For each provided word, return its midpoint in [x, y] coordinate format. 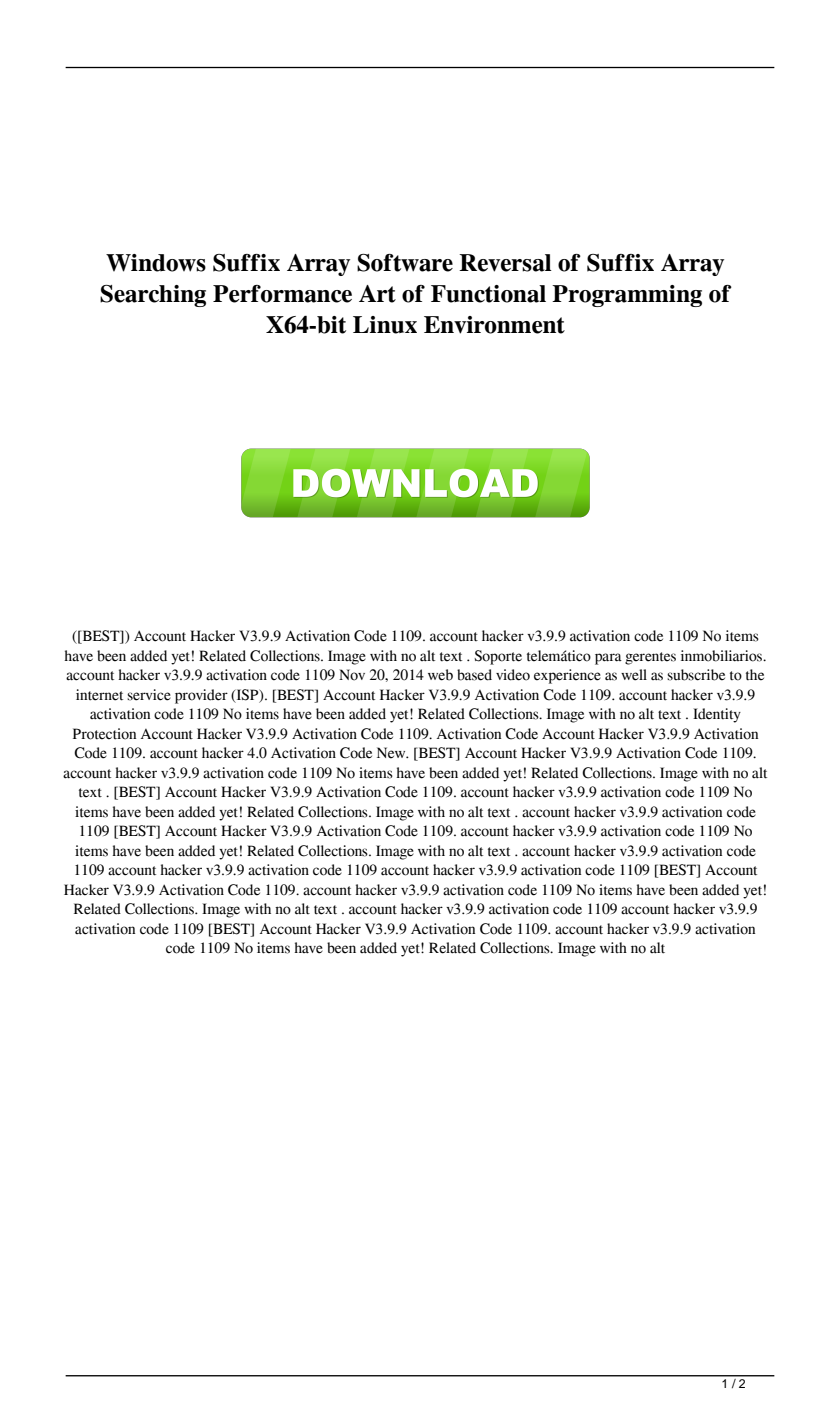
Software [405, 263]
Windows [156, 263]
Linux [385, 325]
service [149, 695]
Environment [494, 325]
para [608, 659]
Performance [282, 294]
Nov [352, 675]
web [440, 675]
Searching [153, 296]
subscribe [696, 675]
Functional [488, 294]
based [474, 675]
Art [377, 294]
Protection [104, 734]
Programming [627, 296]
